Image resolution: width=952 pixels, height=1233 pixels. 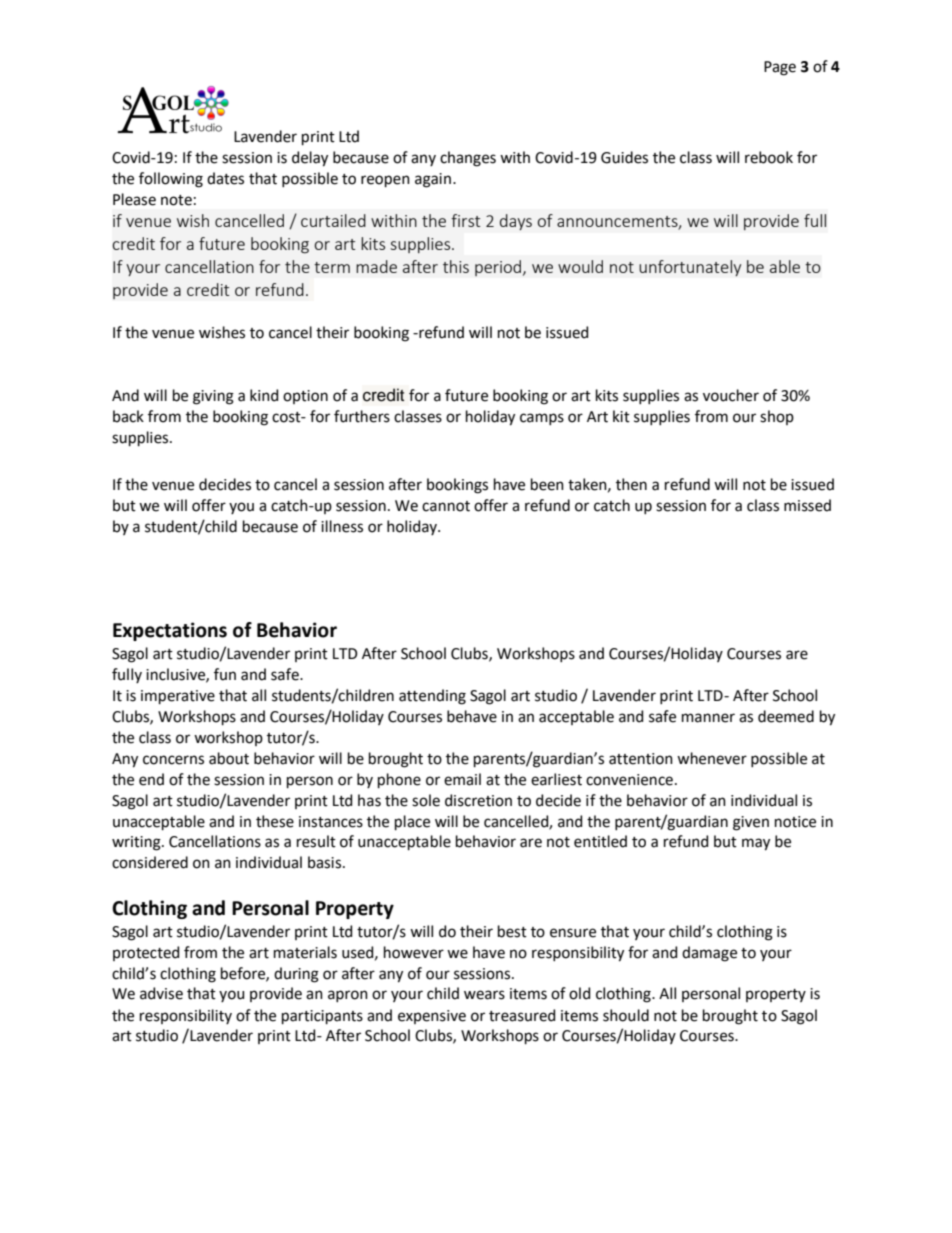 I want to click on advise, so click(x=161, y=993).
